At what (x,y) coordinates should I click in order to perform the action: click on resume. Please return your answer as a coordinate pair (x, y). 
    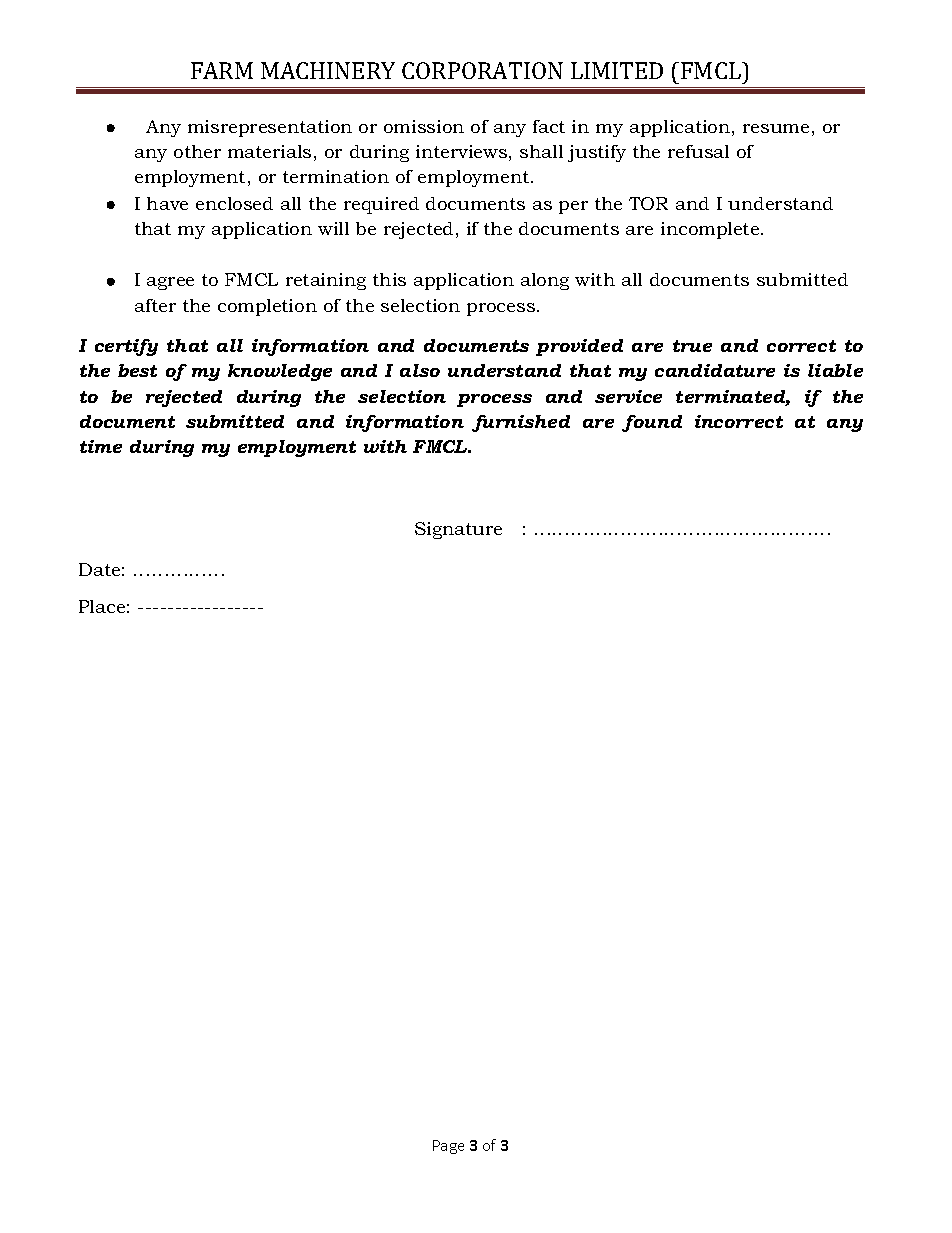
    Looking at the image, I should click on (776, 128).
